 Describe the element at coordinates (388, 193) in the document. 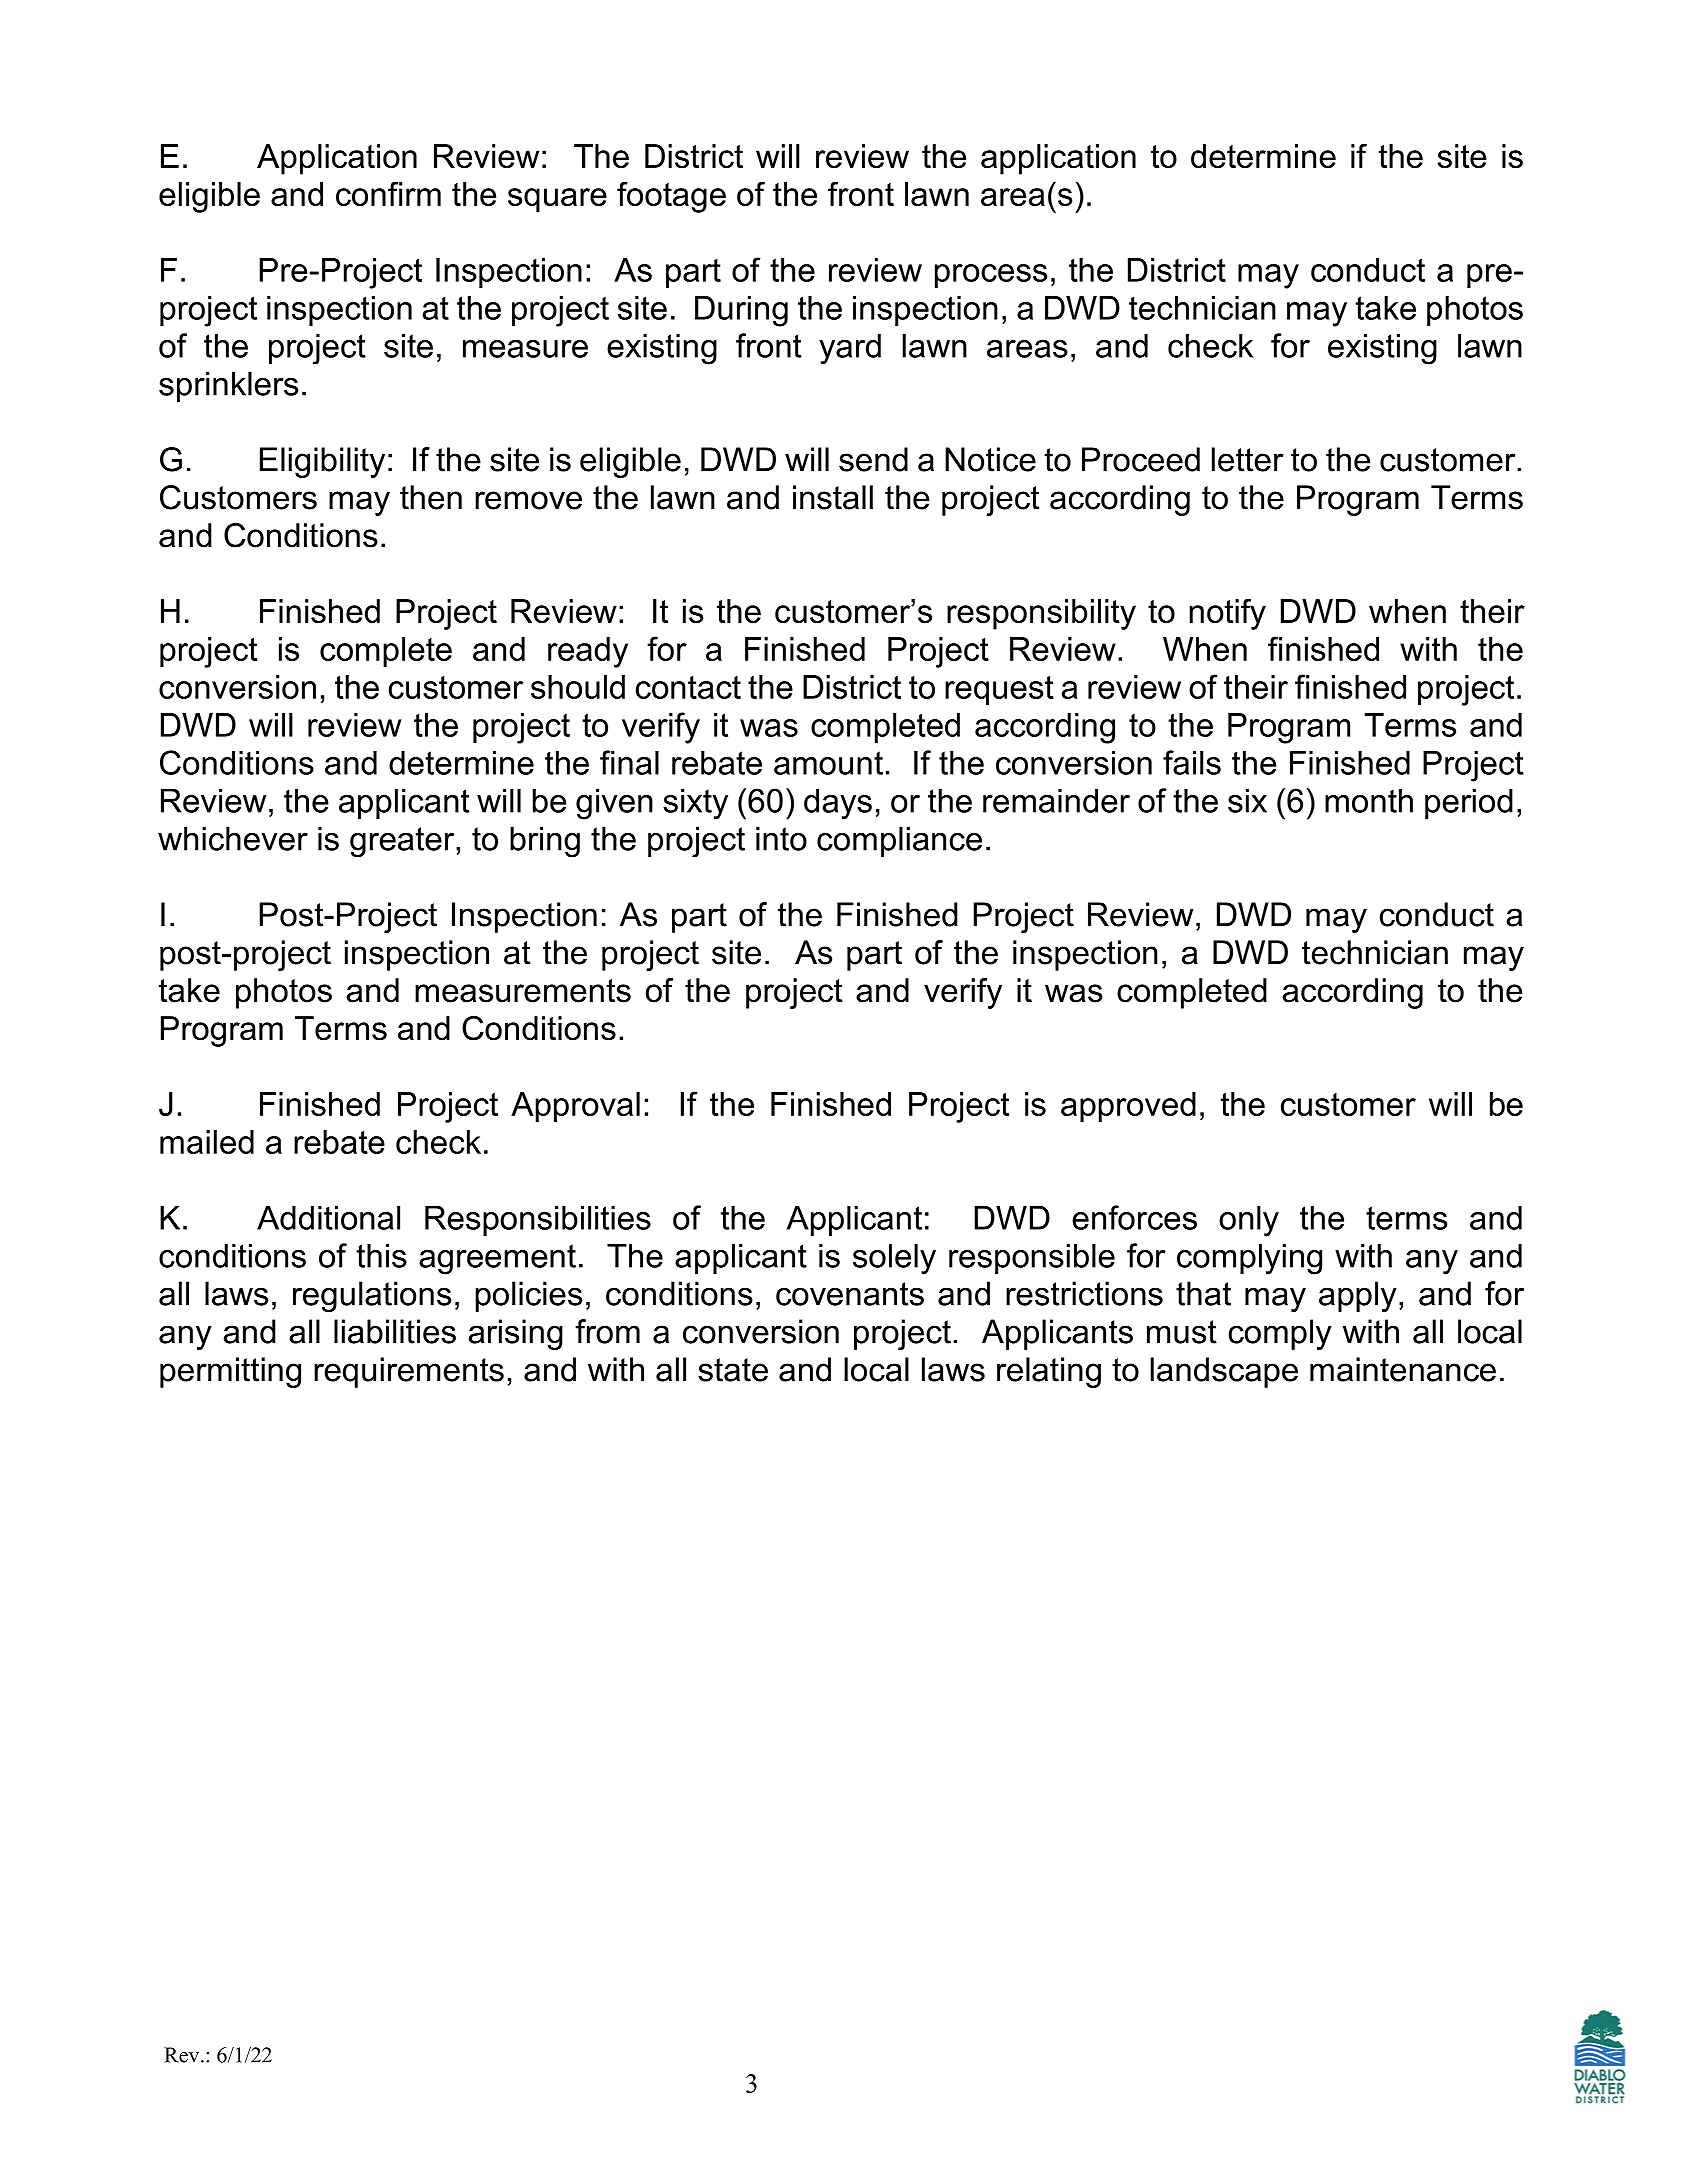

I see `confirm` at that location.
